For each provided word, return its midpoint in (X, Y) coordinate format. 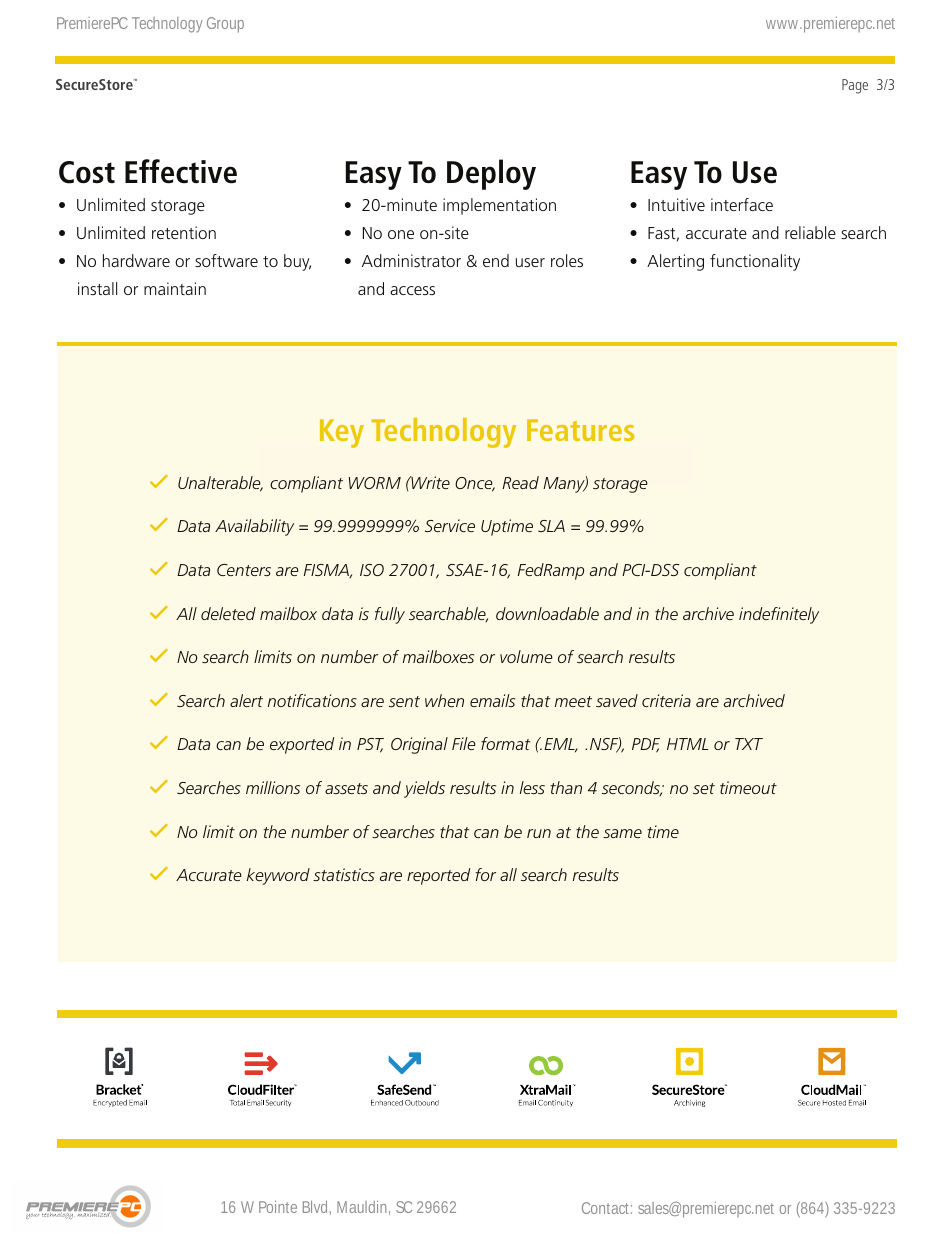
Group (225, 25)
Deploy (491, 174)
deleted (228, 613)
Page (855, 86)
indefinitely (779, 615)
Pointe (278, 1207)
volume (526, 656)
